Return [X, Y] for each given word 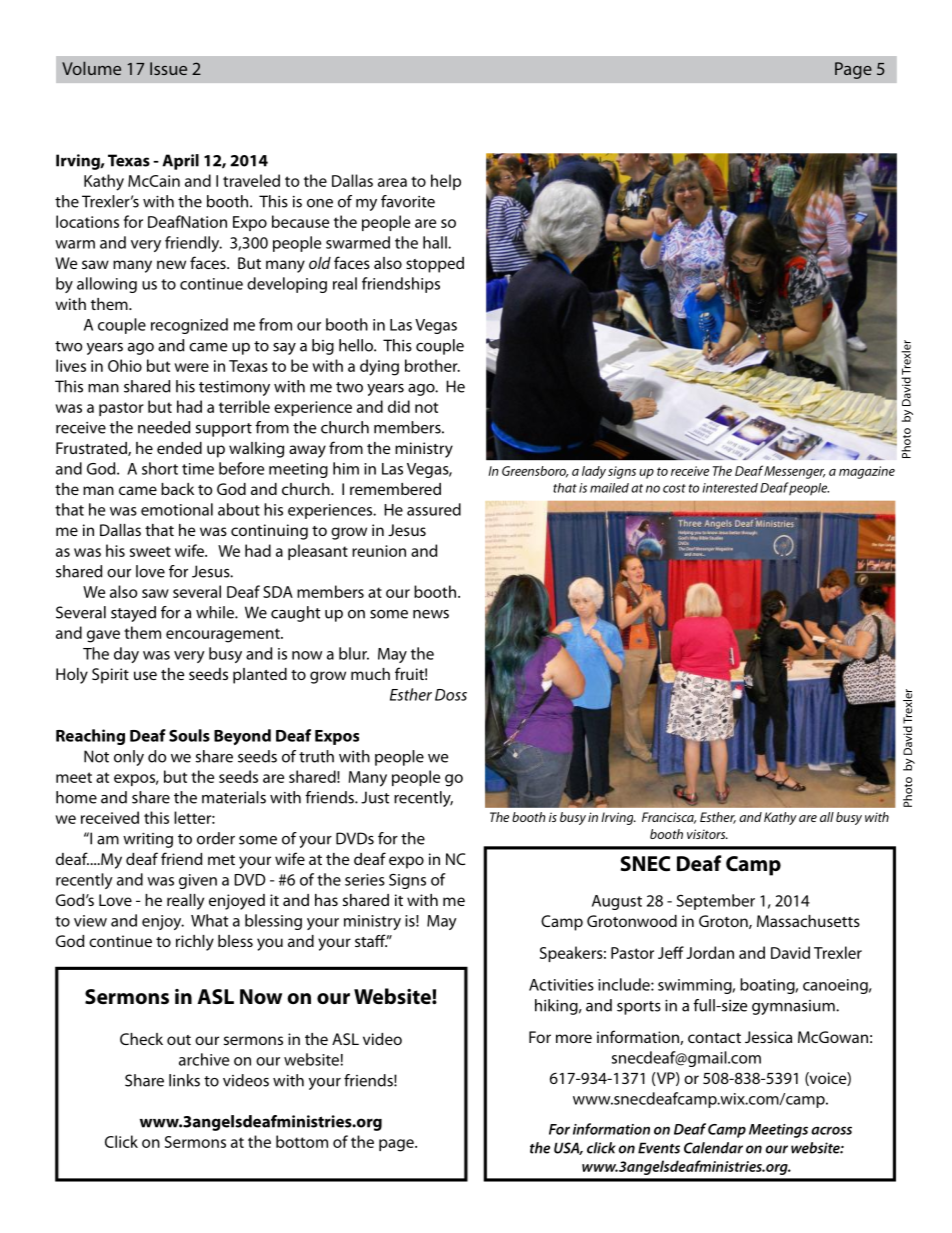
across [831, 1130]
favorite [408, 201]
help [446, 182]
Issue [168, 68]
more [574, 1038]
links [184, 1080]
